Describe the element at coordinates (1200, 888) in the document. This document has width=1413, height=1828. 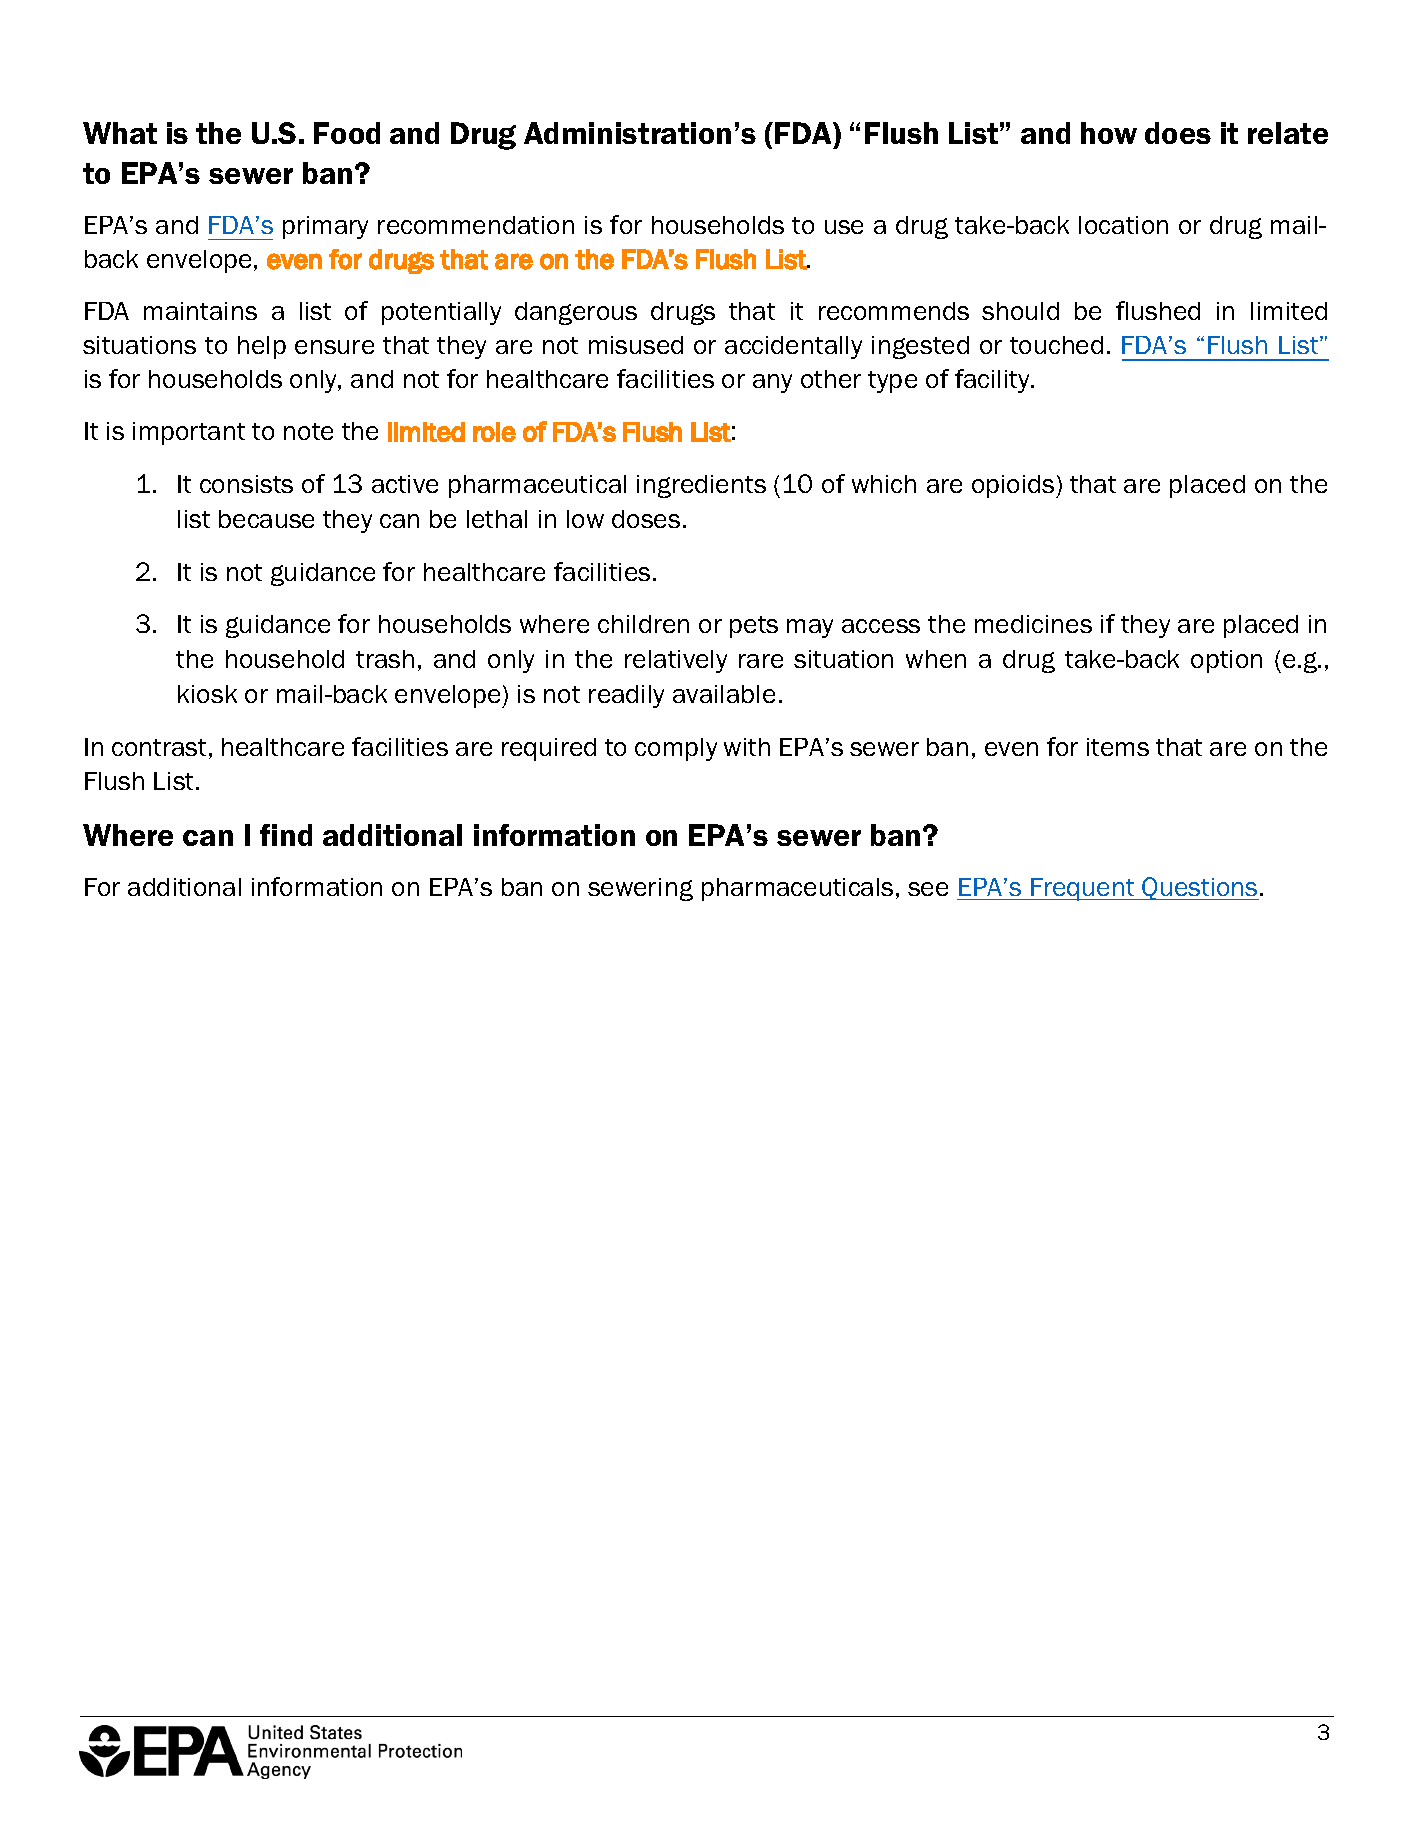
I see `Questions` at that location.
